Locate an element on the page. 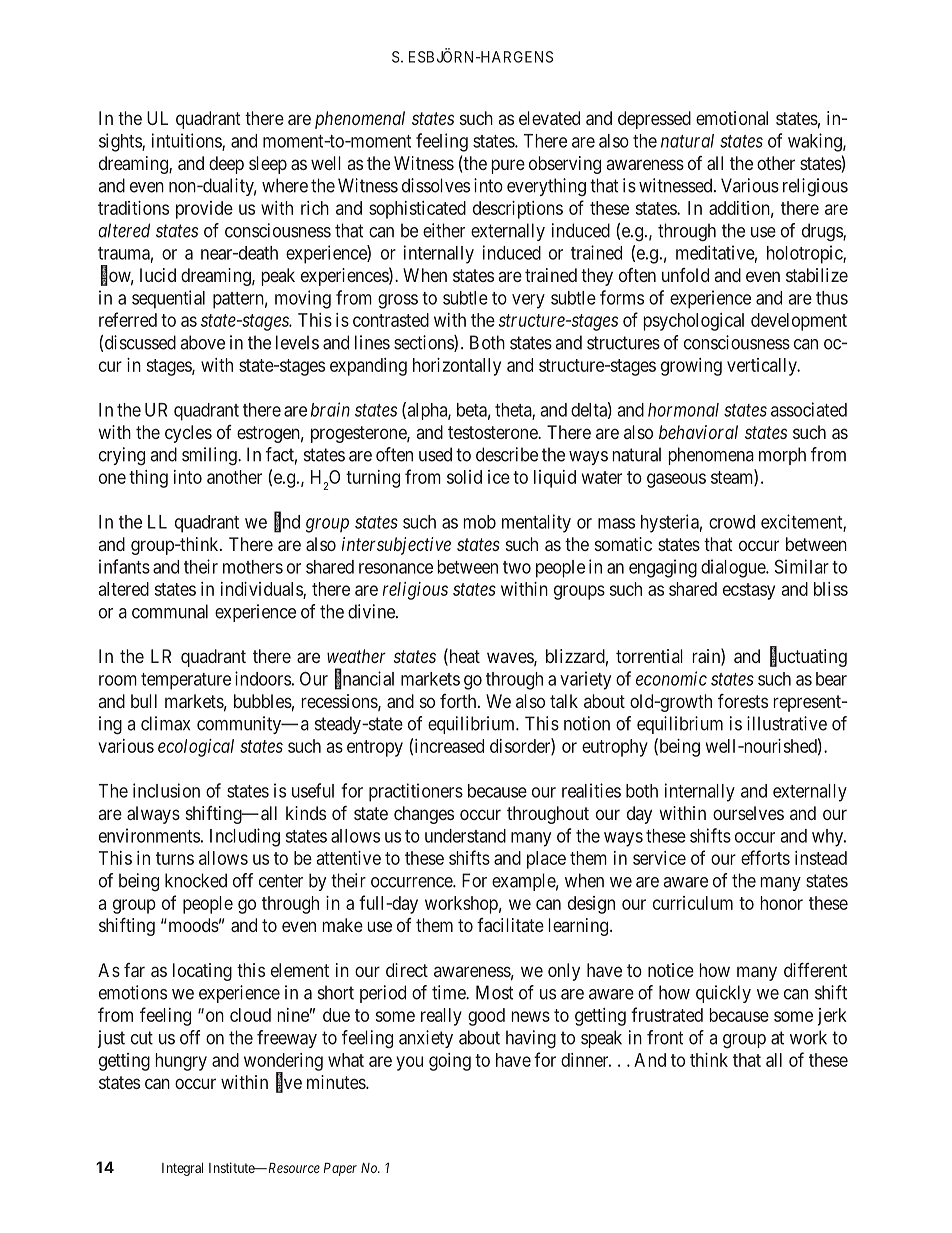  Integral is located at coordinates (182, 1169).
